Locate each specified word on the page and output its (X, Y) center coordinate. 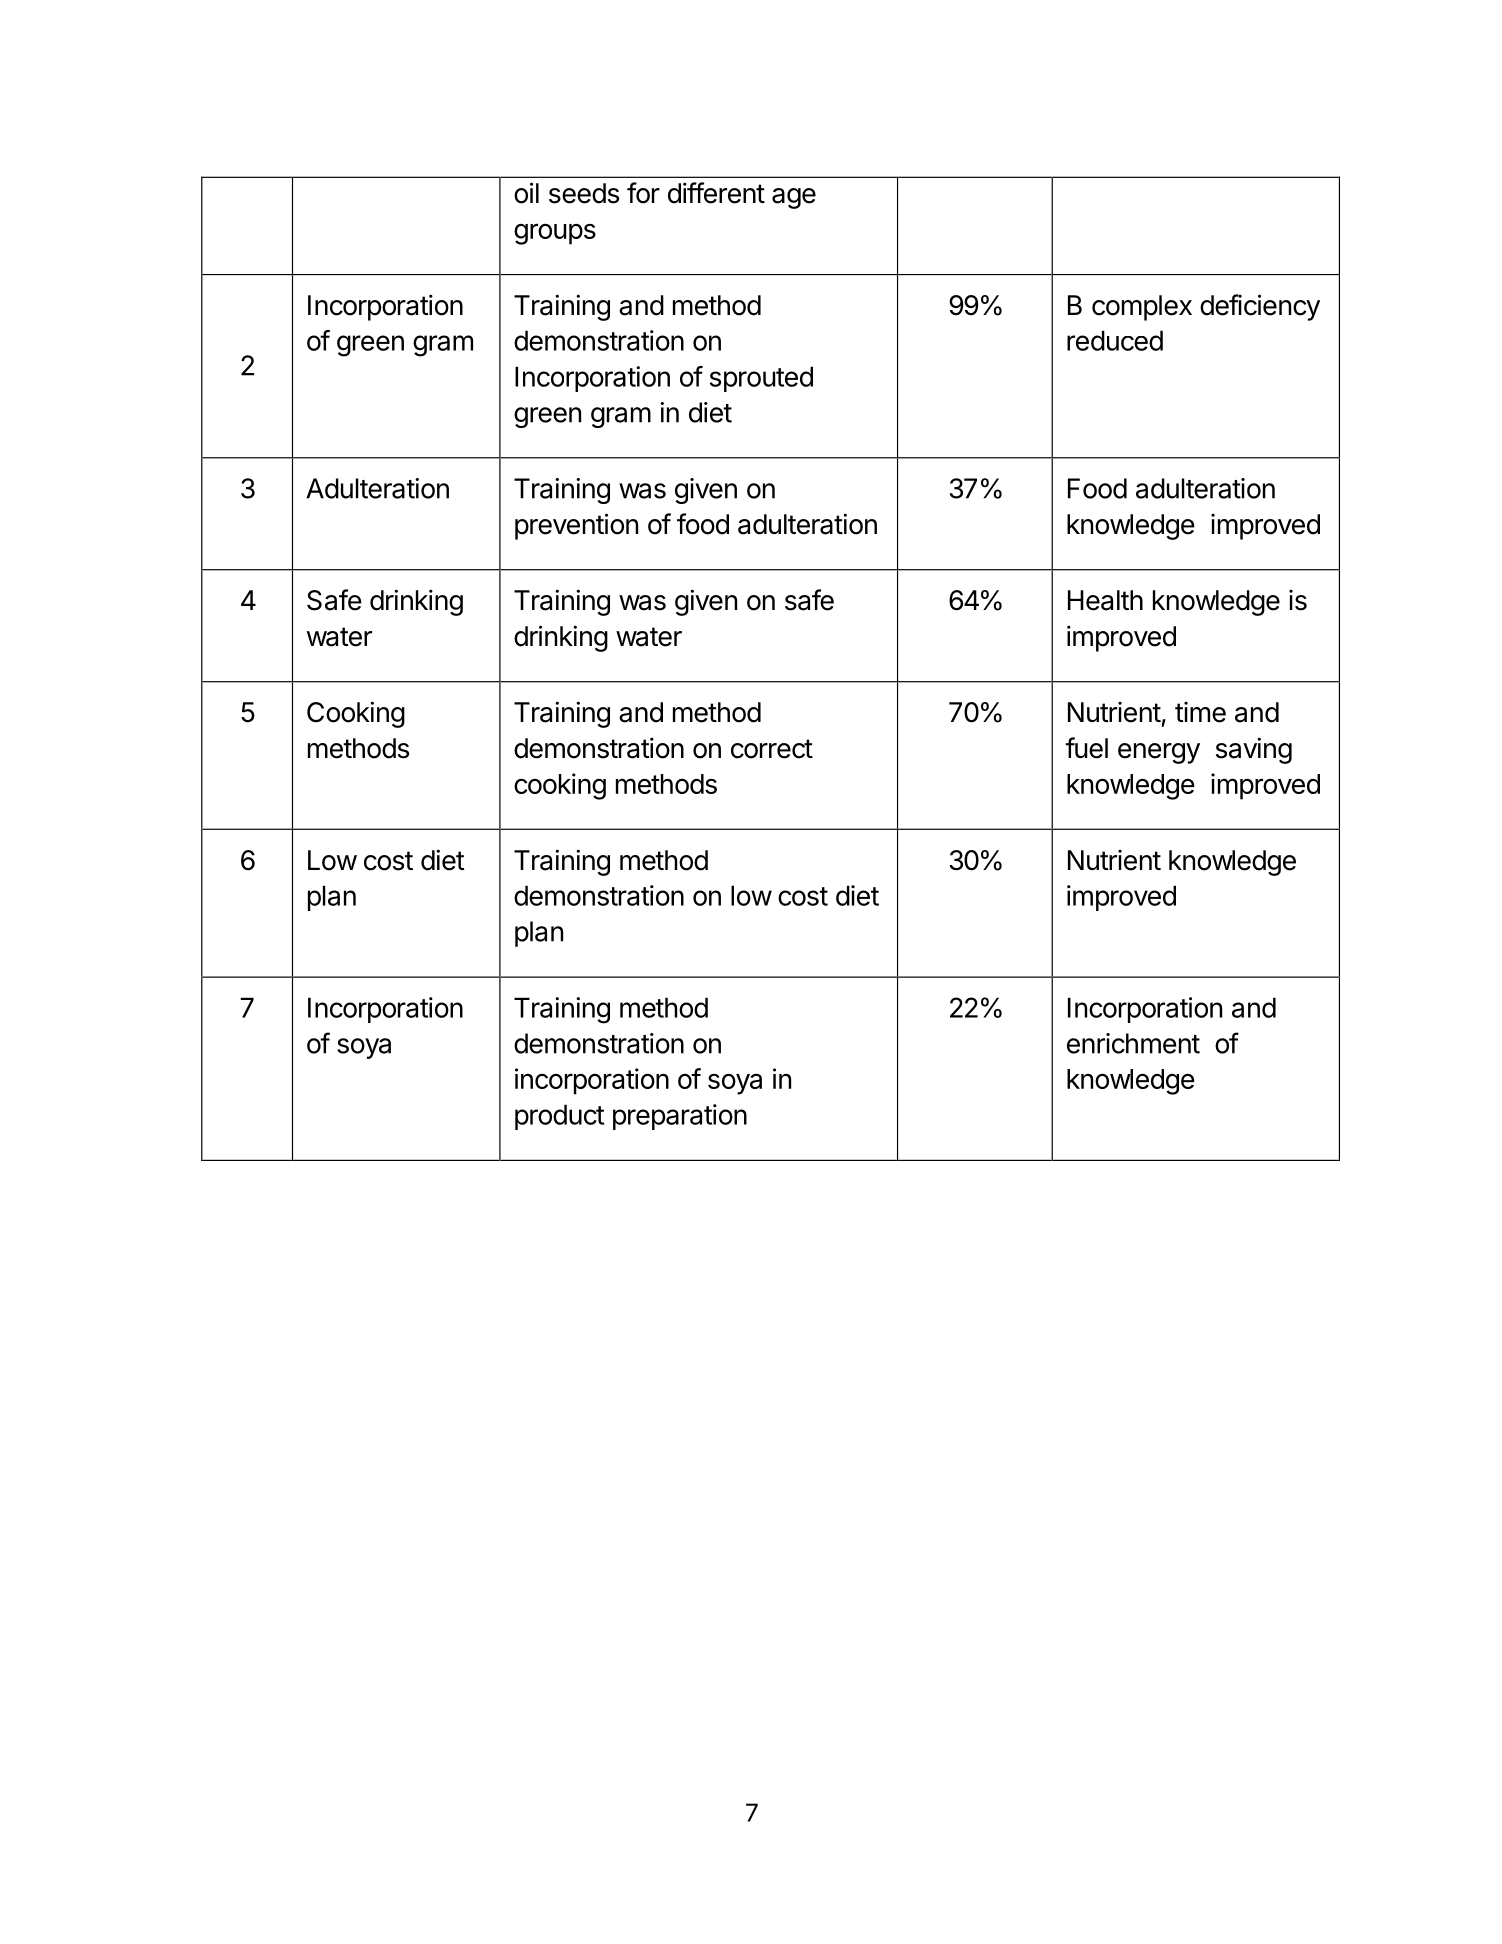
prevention (576, 526)
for (643, 193)
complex (1142, 308)
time (1200, 712)
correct (772, 749)
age (794, 198)
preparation (680, 1117)
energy (1159, 753)
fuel (1086, 748)
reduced (1115, 340)
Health (1105, 600)
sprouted (761, 379)
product (559, 1117)
